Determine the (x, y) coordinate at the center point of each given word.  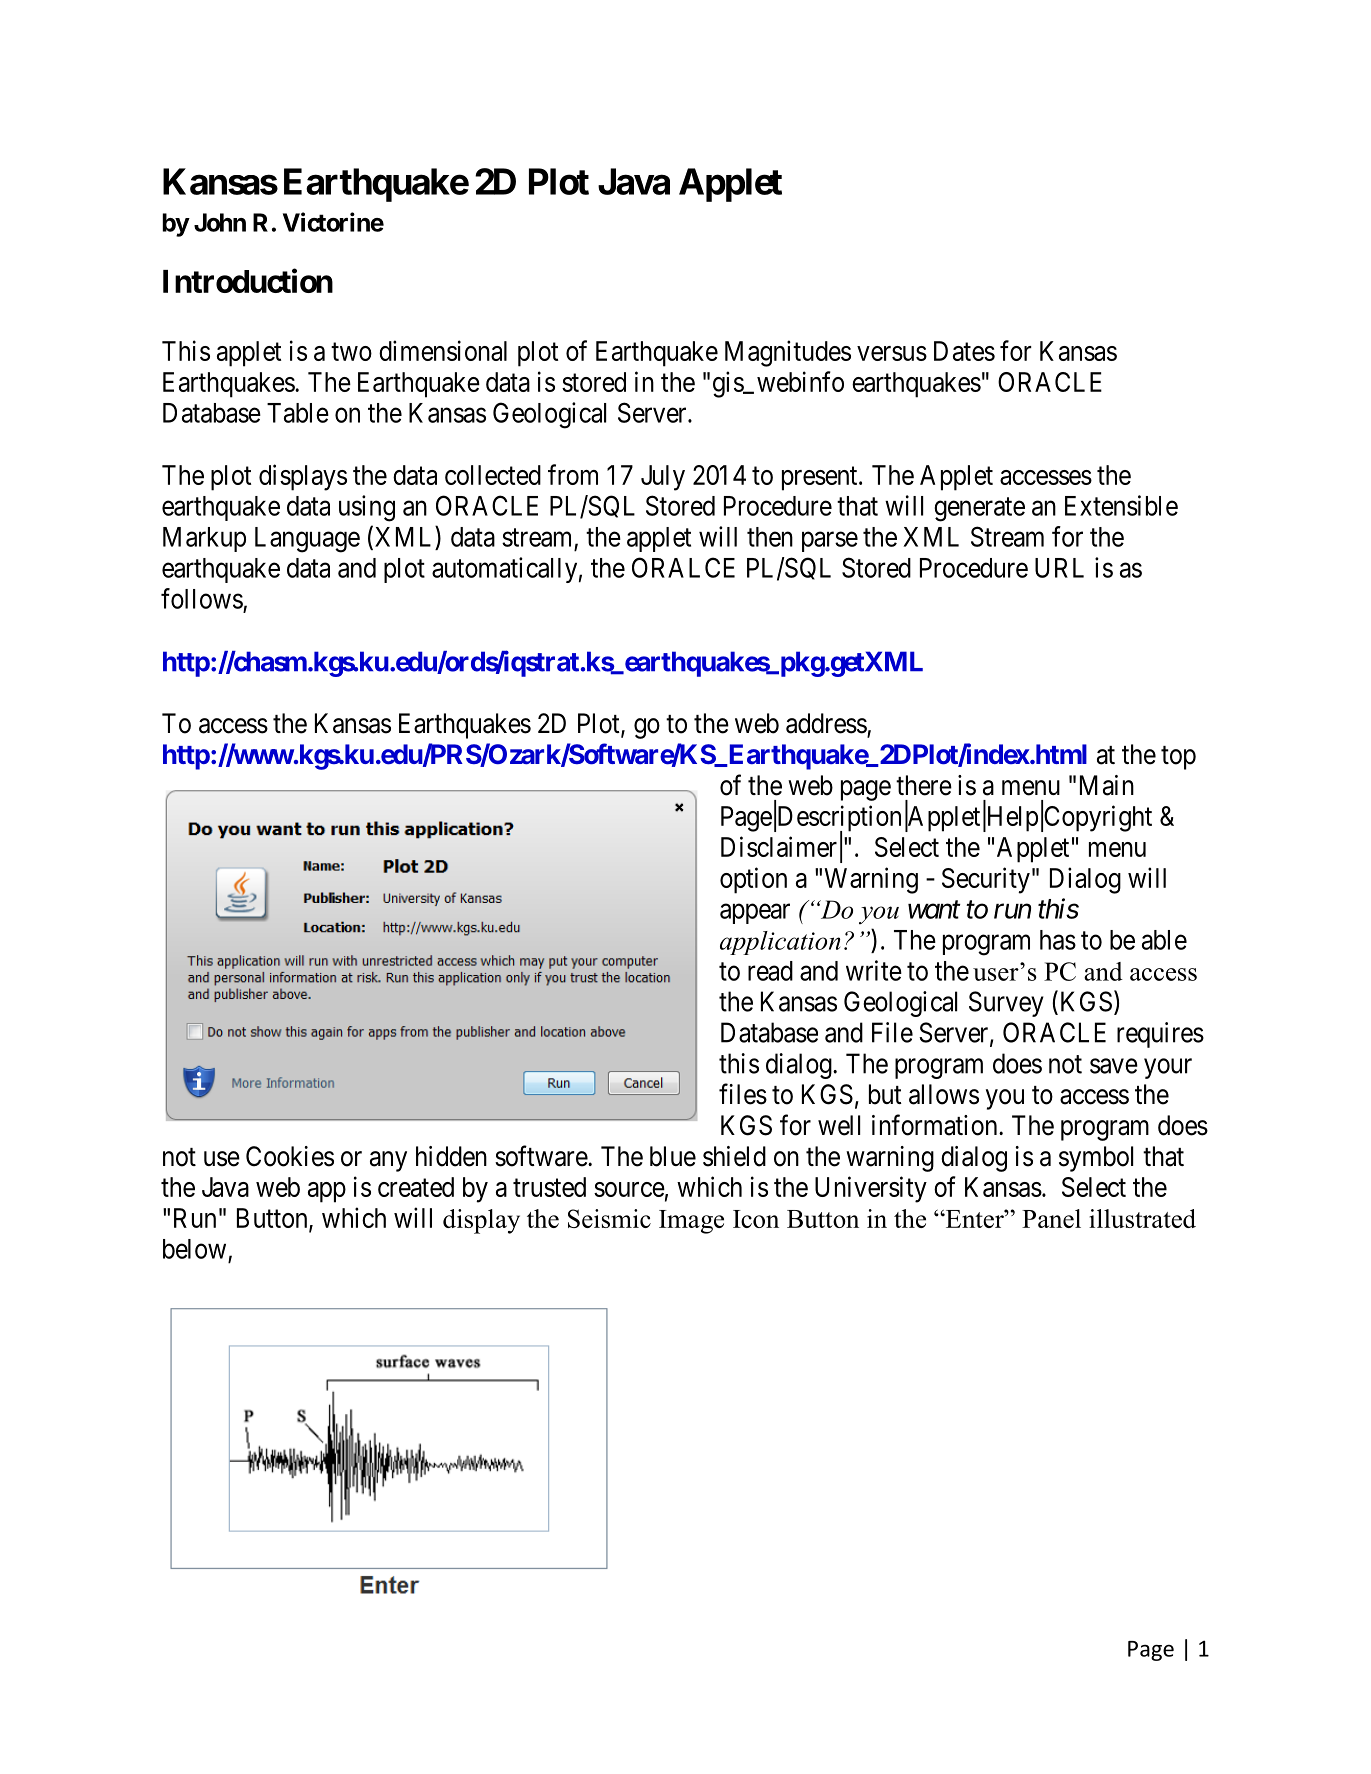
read (770, 971)
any (388, 1161)
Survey (1006, 1004)
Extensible (1121, 505)
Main (1107, 785)
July (663, 478)
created (416, 1187)
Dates (964, 351)
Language (307, 540)
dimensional (443, 350)
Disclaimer (779, 846)
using (367, 508)
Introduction (248, 281)
